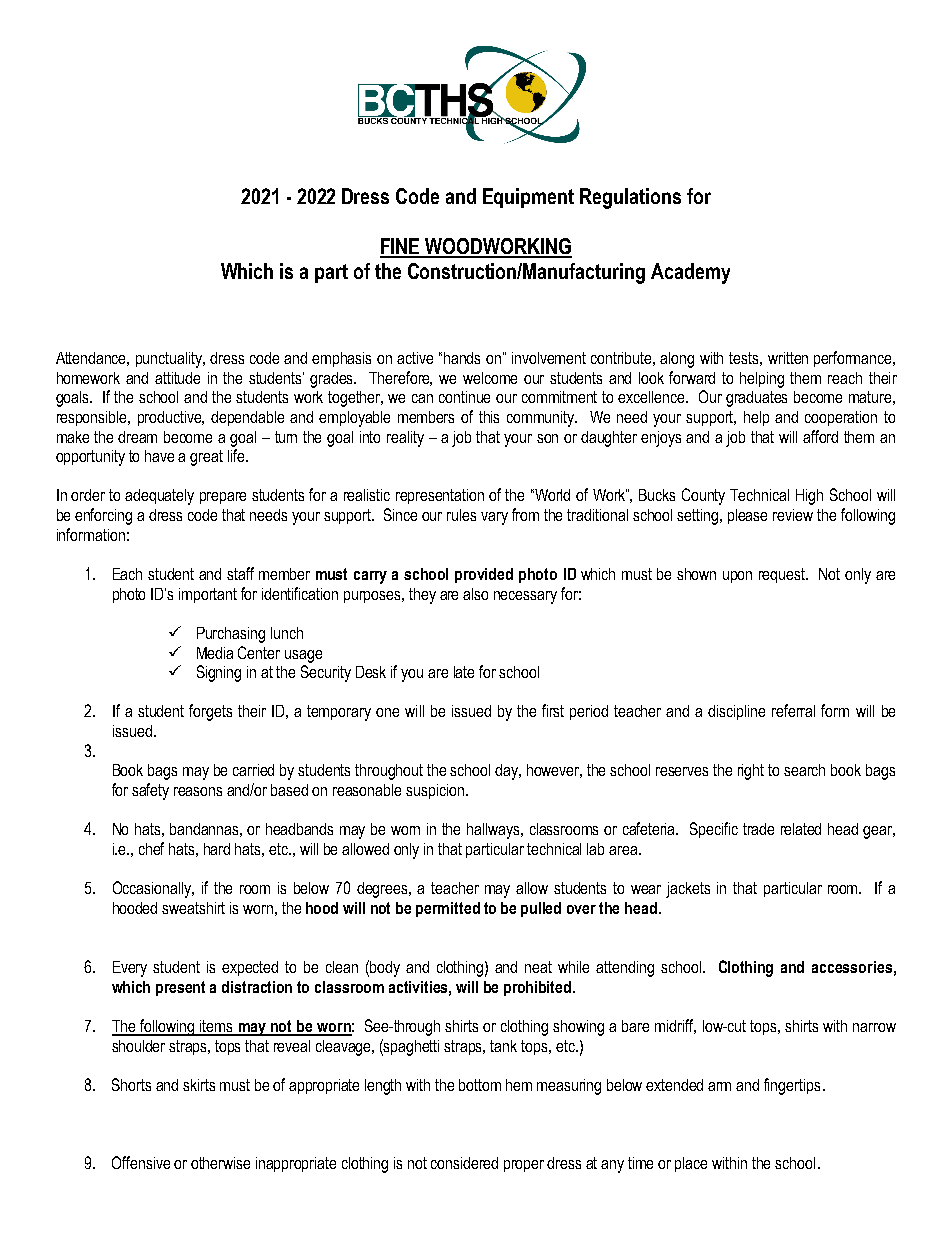 Image resolution: width=952 pixels, height=1233 pixels. Describe the element at coordinates (141, 1162) in the screenshot. I see `Offensive` at that location.
